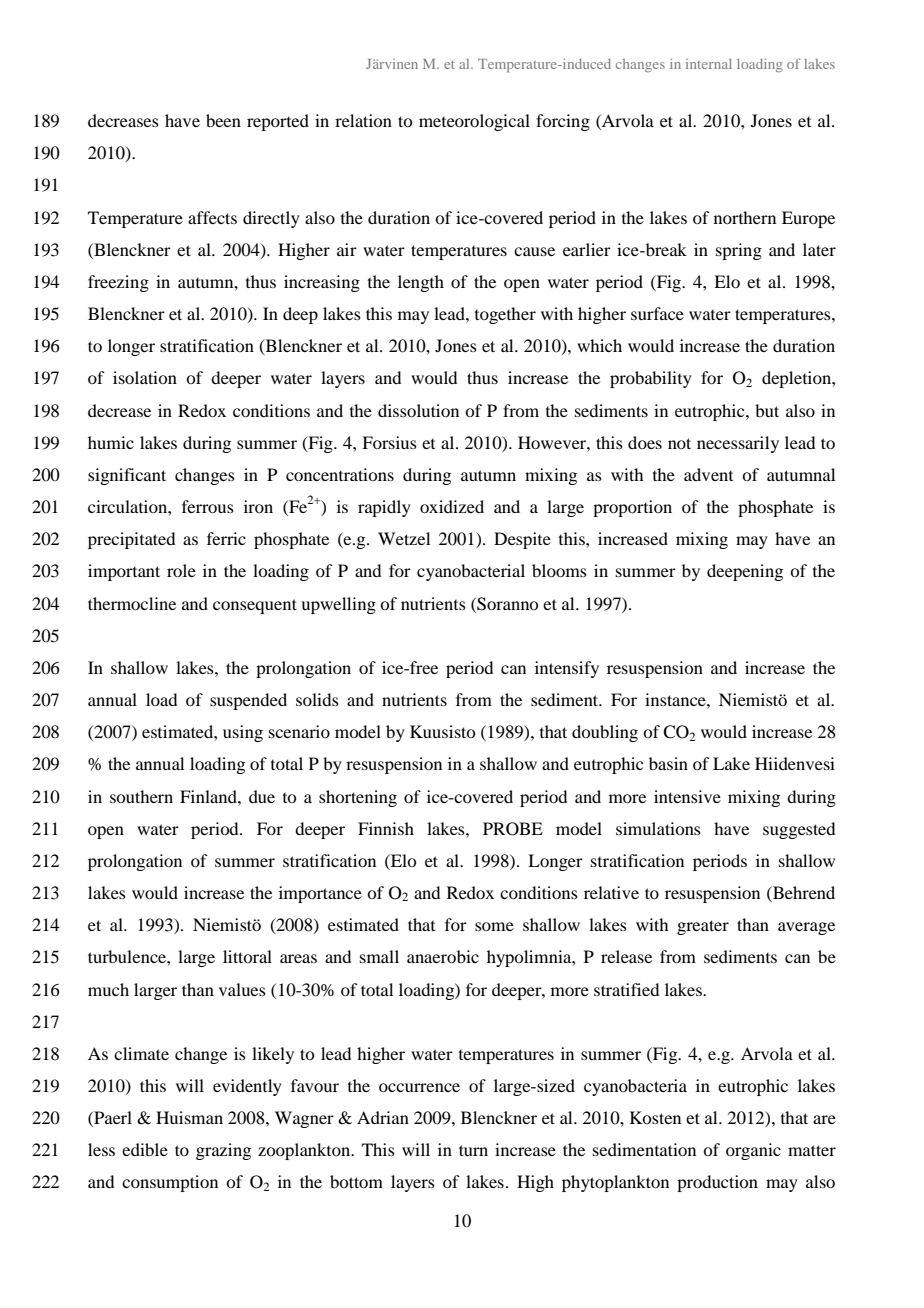  What do you see at coordinates (418, 410) in the screenshot?
I see `dissolution` at bounding box center [418, 410].
